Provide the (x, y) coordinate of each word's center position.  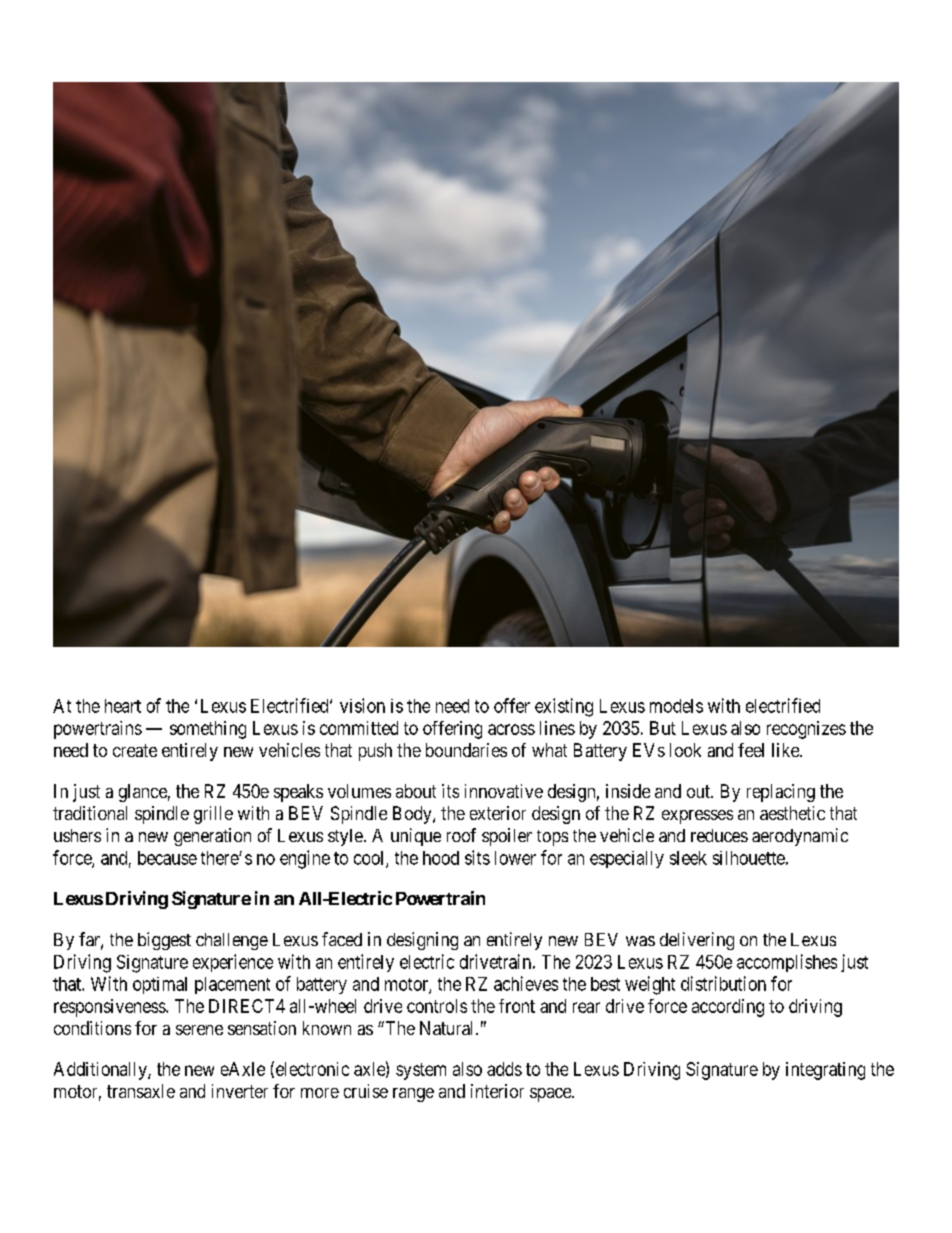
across (511, 729)
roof (461, 835)
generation (212, 837)
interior (497, 1091)
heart (123, 706)
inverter (240, 1091)
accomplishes (787, 963)
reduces (719, 835)
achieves (526, 983)
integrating (825, 1071)
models (676, 706)
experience (233, 963)
